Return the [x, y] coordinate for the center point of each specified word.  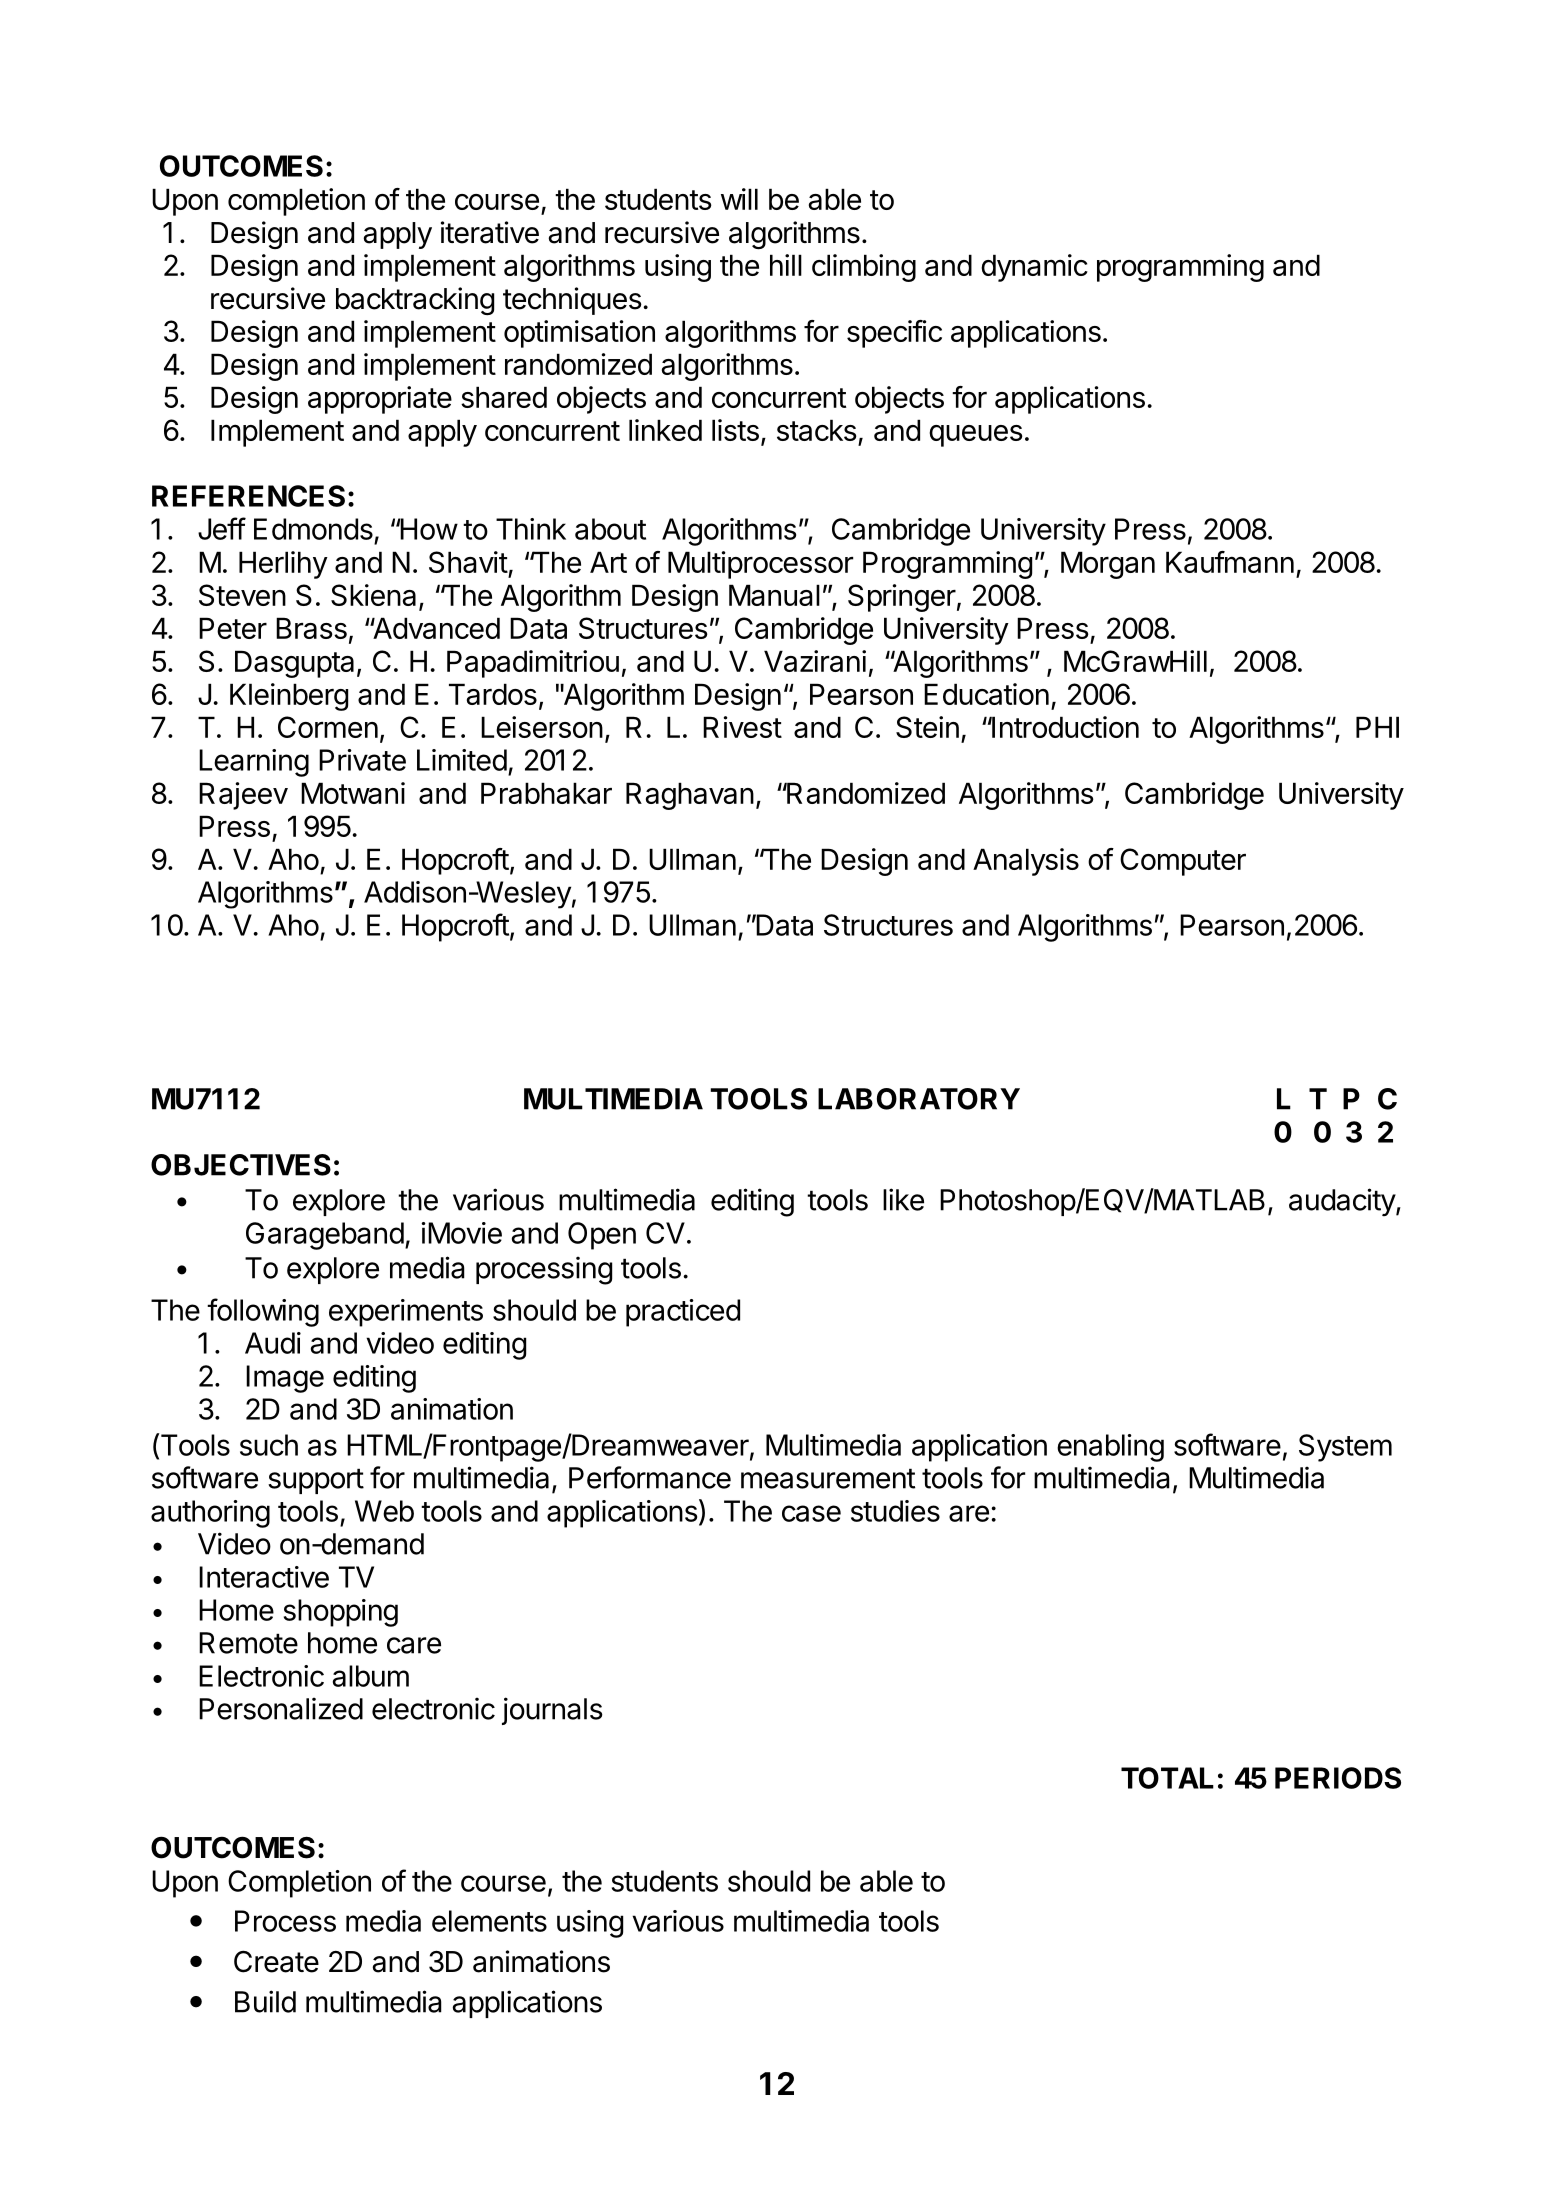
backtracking [415, 301]
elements [489, 1921]
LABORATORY [919, 1099]
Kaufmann [1230, 562]
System [1345, 1448]
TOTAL [1167, 1778]
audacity [1343, 1202]
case [811, 1513]
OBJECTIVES [241, 1165]
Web [384, 1511]
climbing [864, 268]
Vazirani [815, 661]
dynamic [1034, 268]
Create [276, 1961]
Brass [311, 628]
